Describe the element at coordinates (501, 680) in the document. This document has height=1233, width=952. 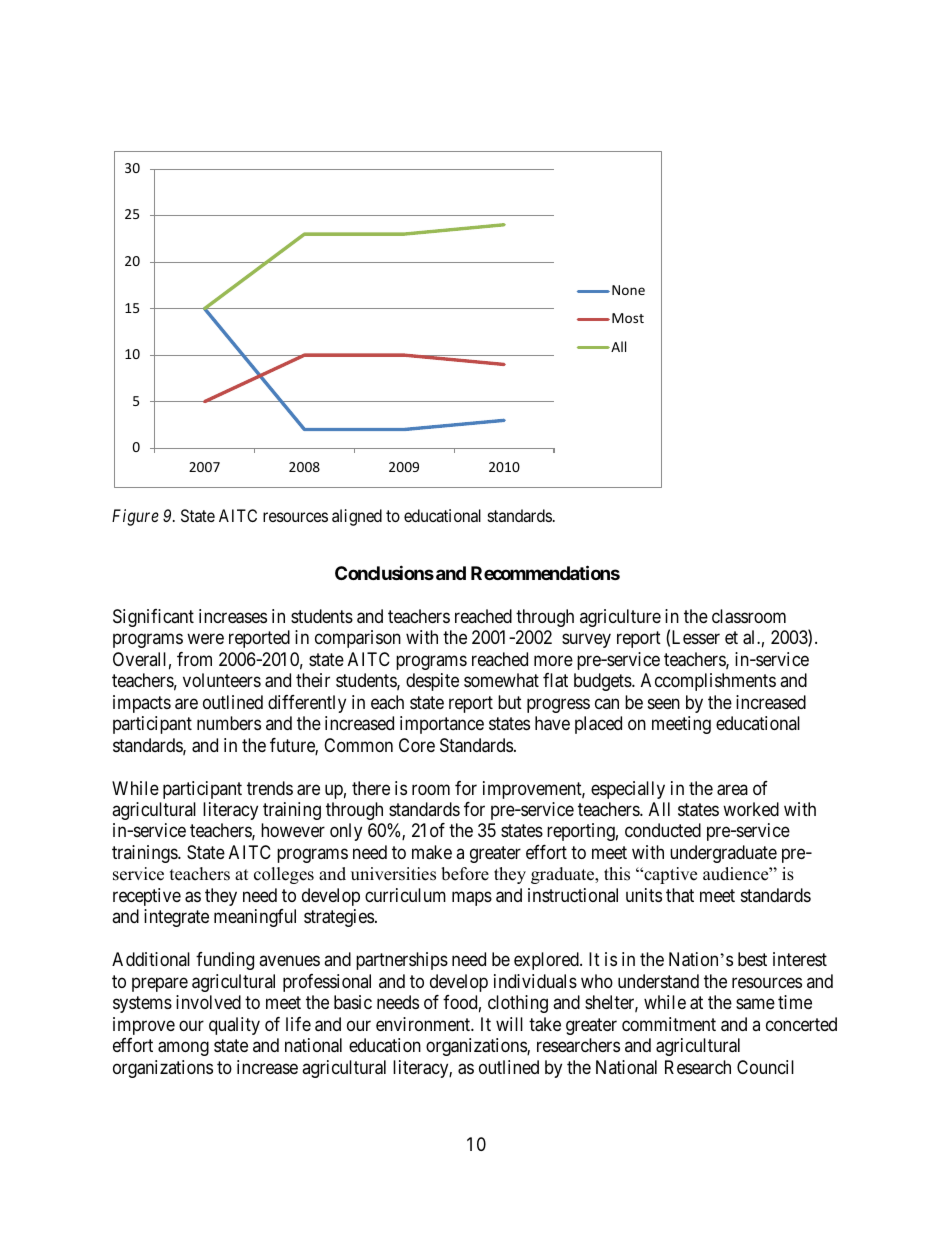
I see `somewhat` at that location.
